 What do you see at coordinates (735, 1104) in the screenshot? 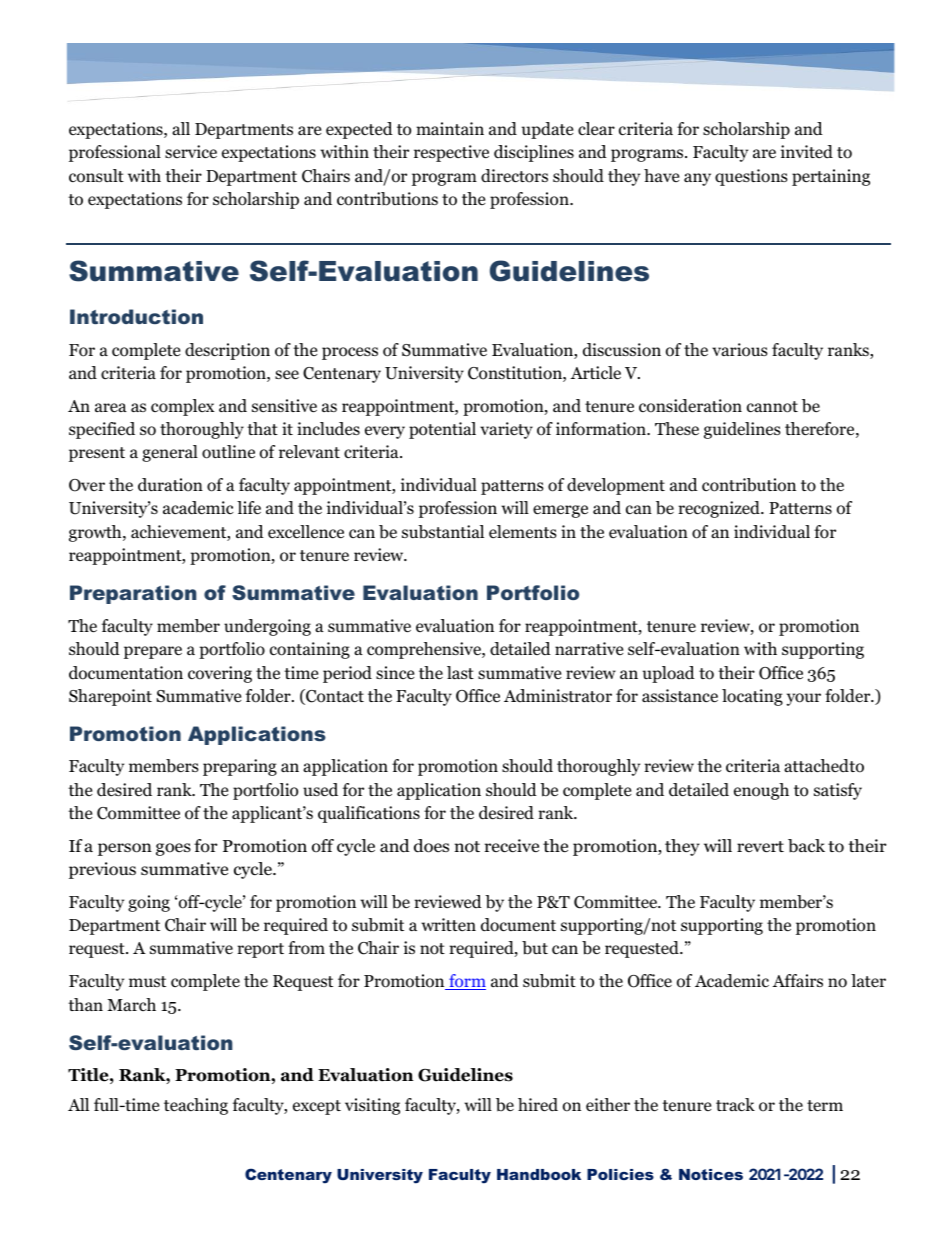
I see `track` at bounding box center [735, 1104].
